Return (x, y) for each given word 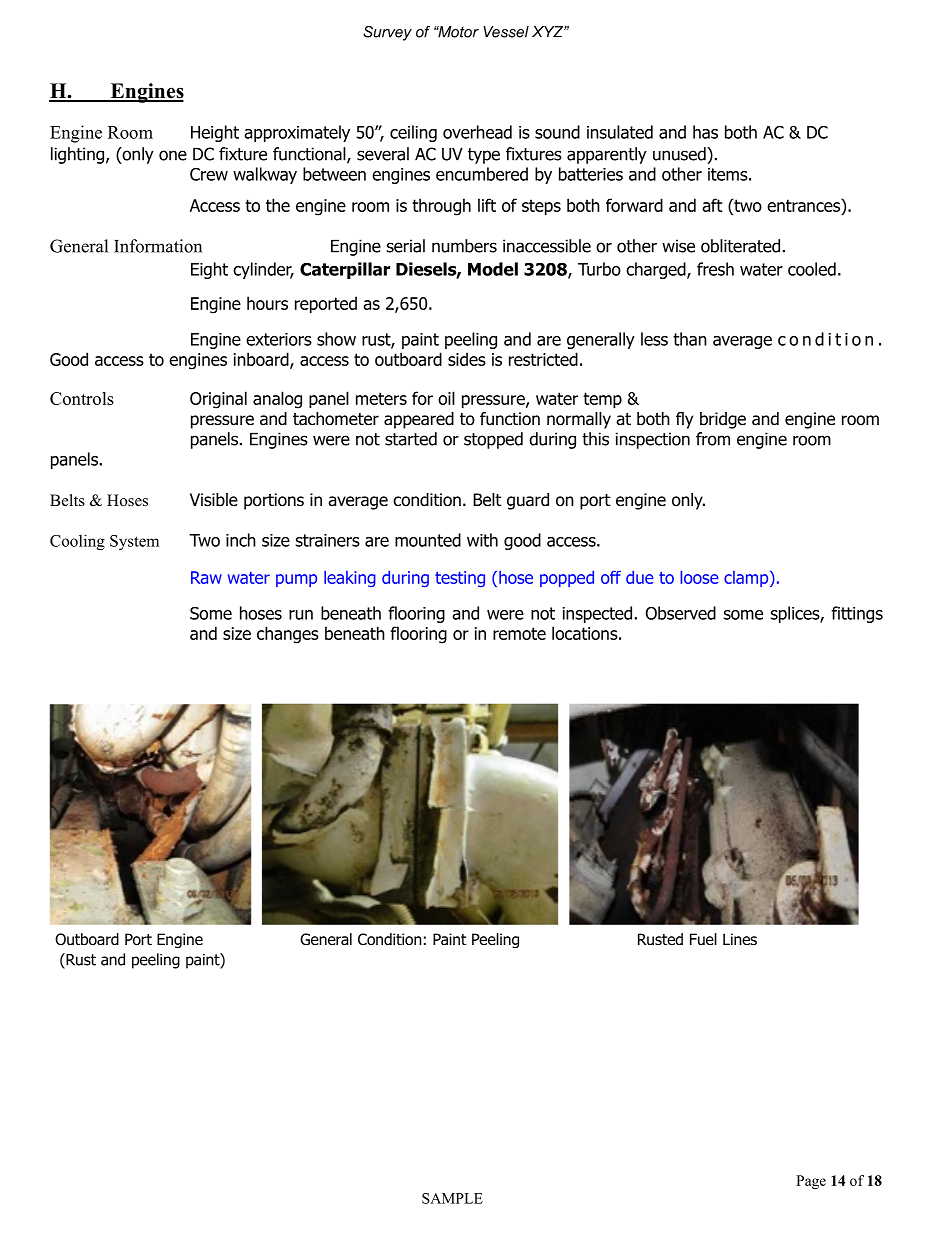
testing (460, 579)
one (173, 155)
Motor (457, 32)
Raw (206, 577)
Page (811, 1182)
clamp (747, 579)
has (705, 132)
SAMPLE (452, 1198)
